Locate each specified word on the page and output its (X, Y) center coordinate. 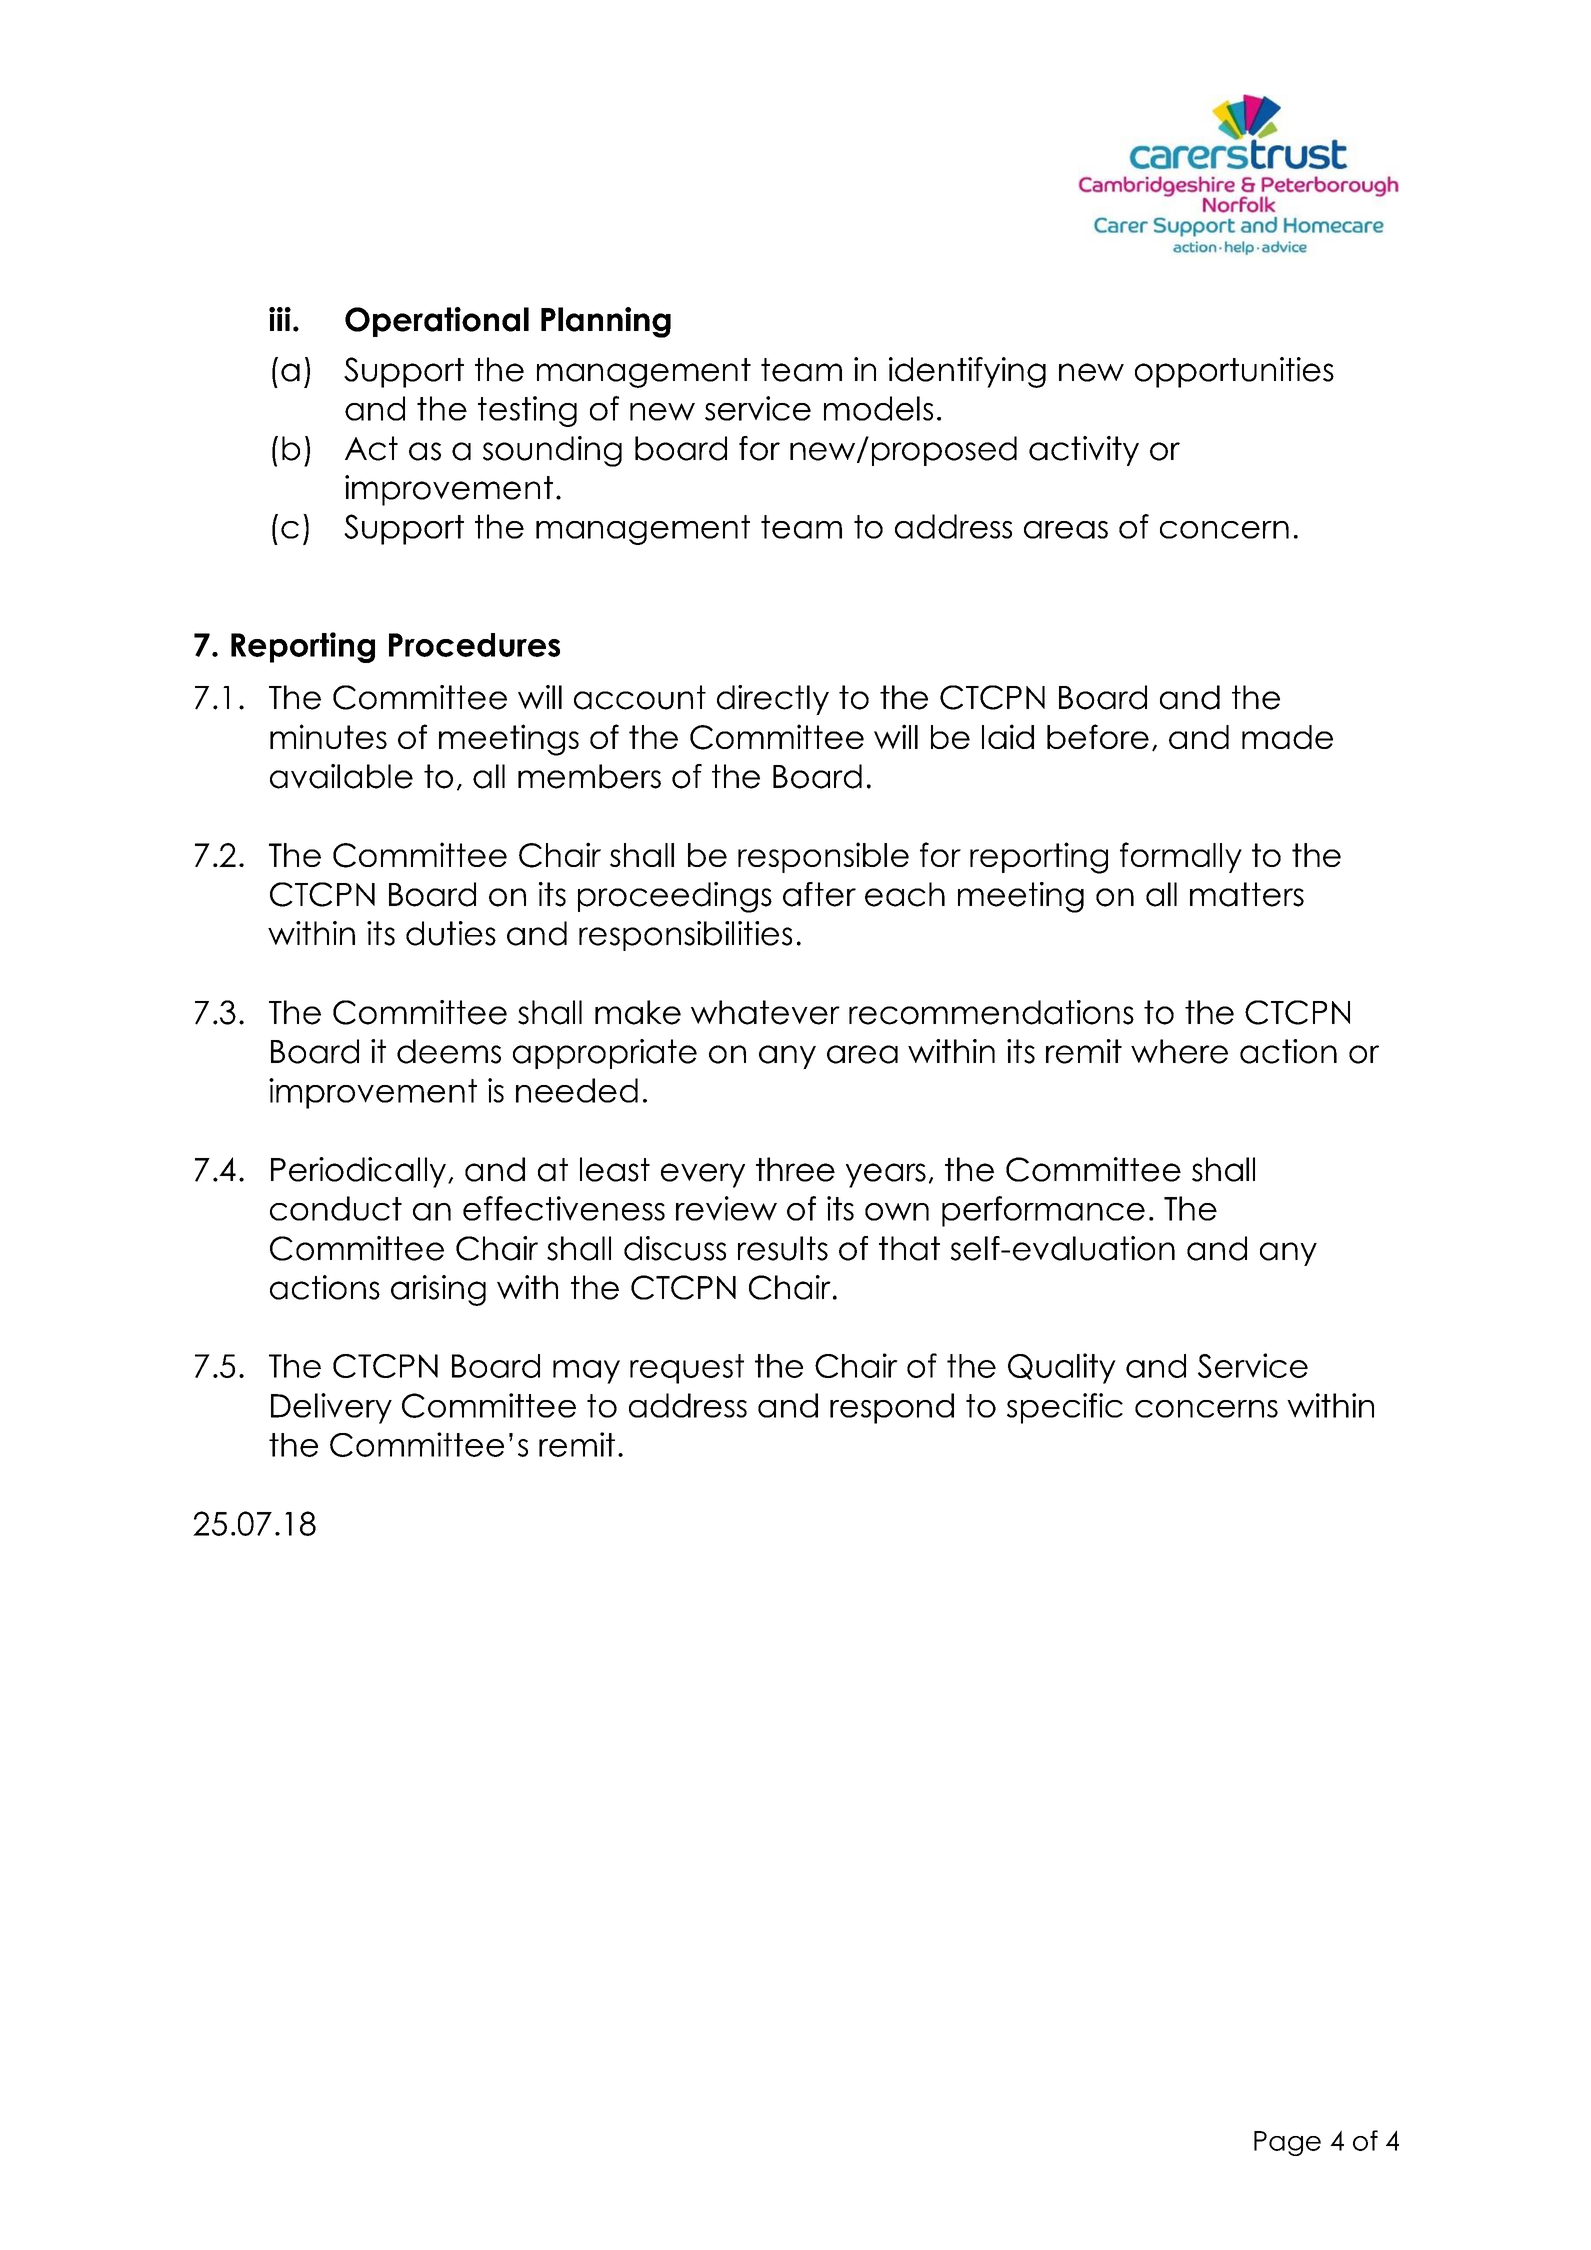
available (341, 776)
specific (1065, 1408)
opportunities (1234, 372)
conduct (336, 1208)
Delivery (331, 1408)
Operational (437, 322)
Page (1287, 2143)
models (878, 408)
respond (892, 1408)
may (586, 1372)
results (783, 1248)
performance (1043, 1211)
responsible (823, 857)
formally (1181, 857)
